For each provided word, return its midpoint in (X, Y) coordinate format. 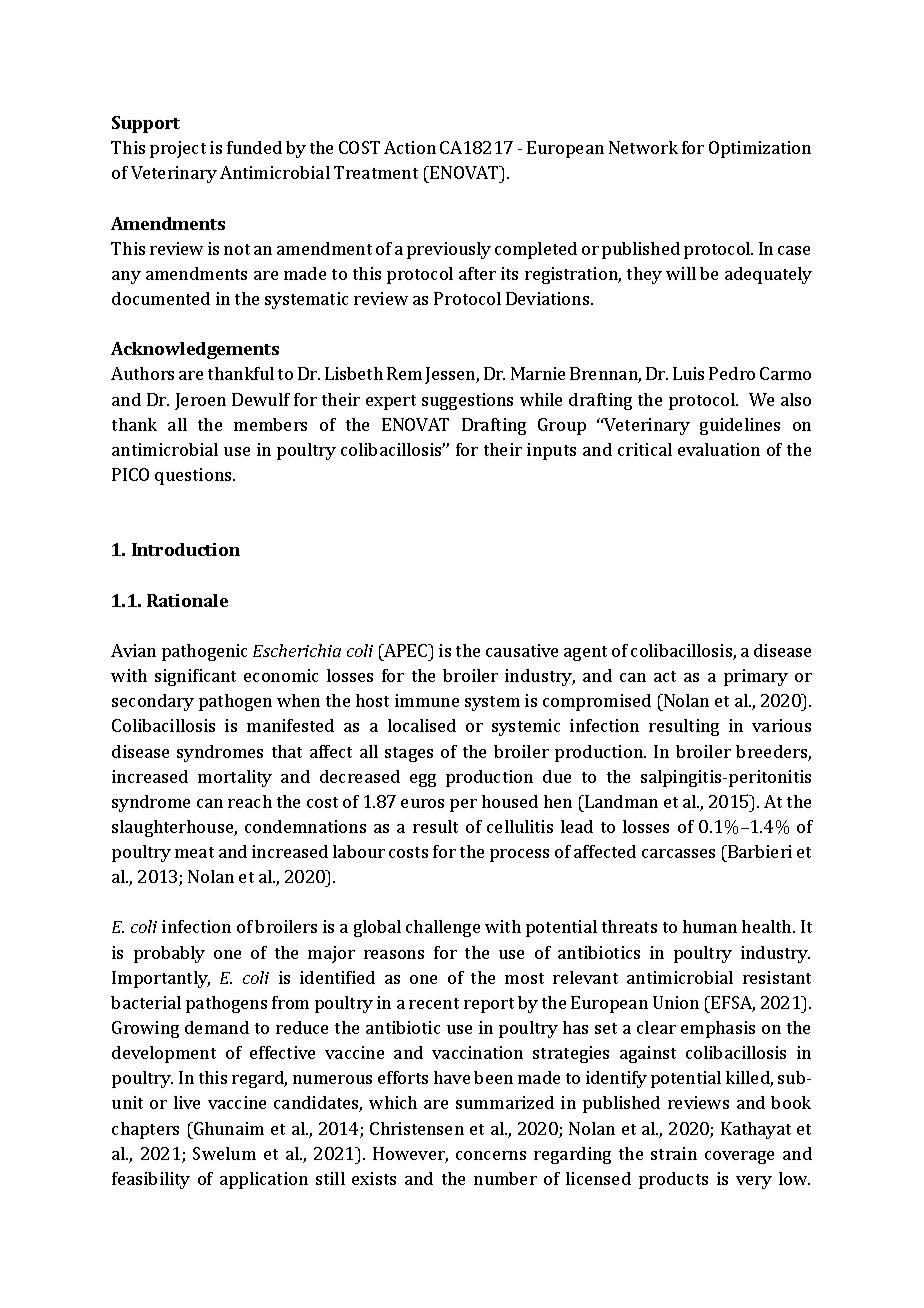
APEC (406, 650)
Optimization (760, 149)
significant (195, 677)
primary (756, 677)
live (187, 1102)
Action (410, 147)
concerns (491, 1155)
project (178, 149)
